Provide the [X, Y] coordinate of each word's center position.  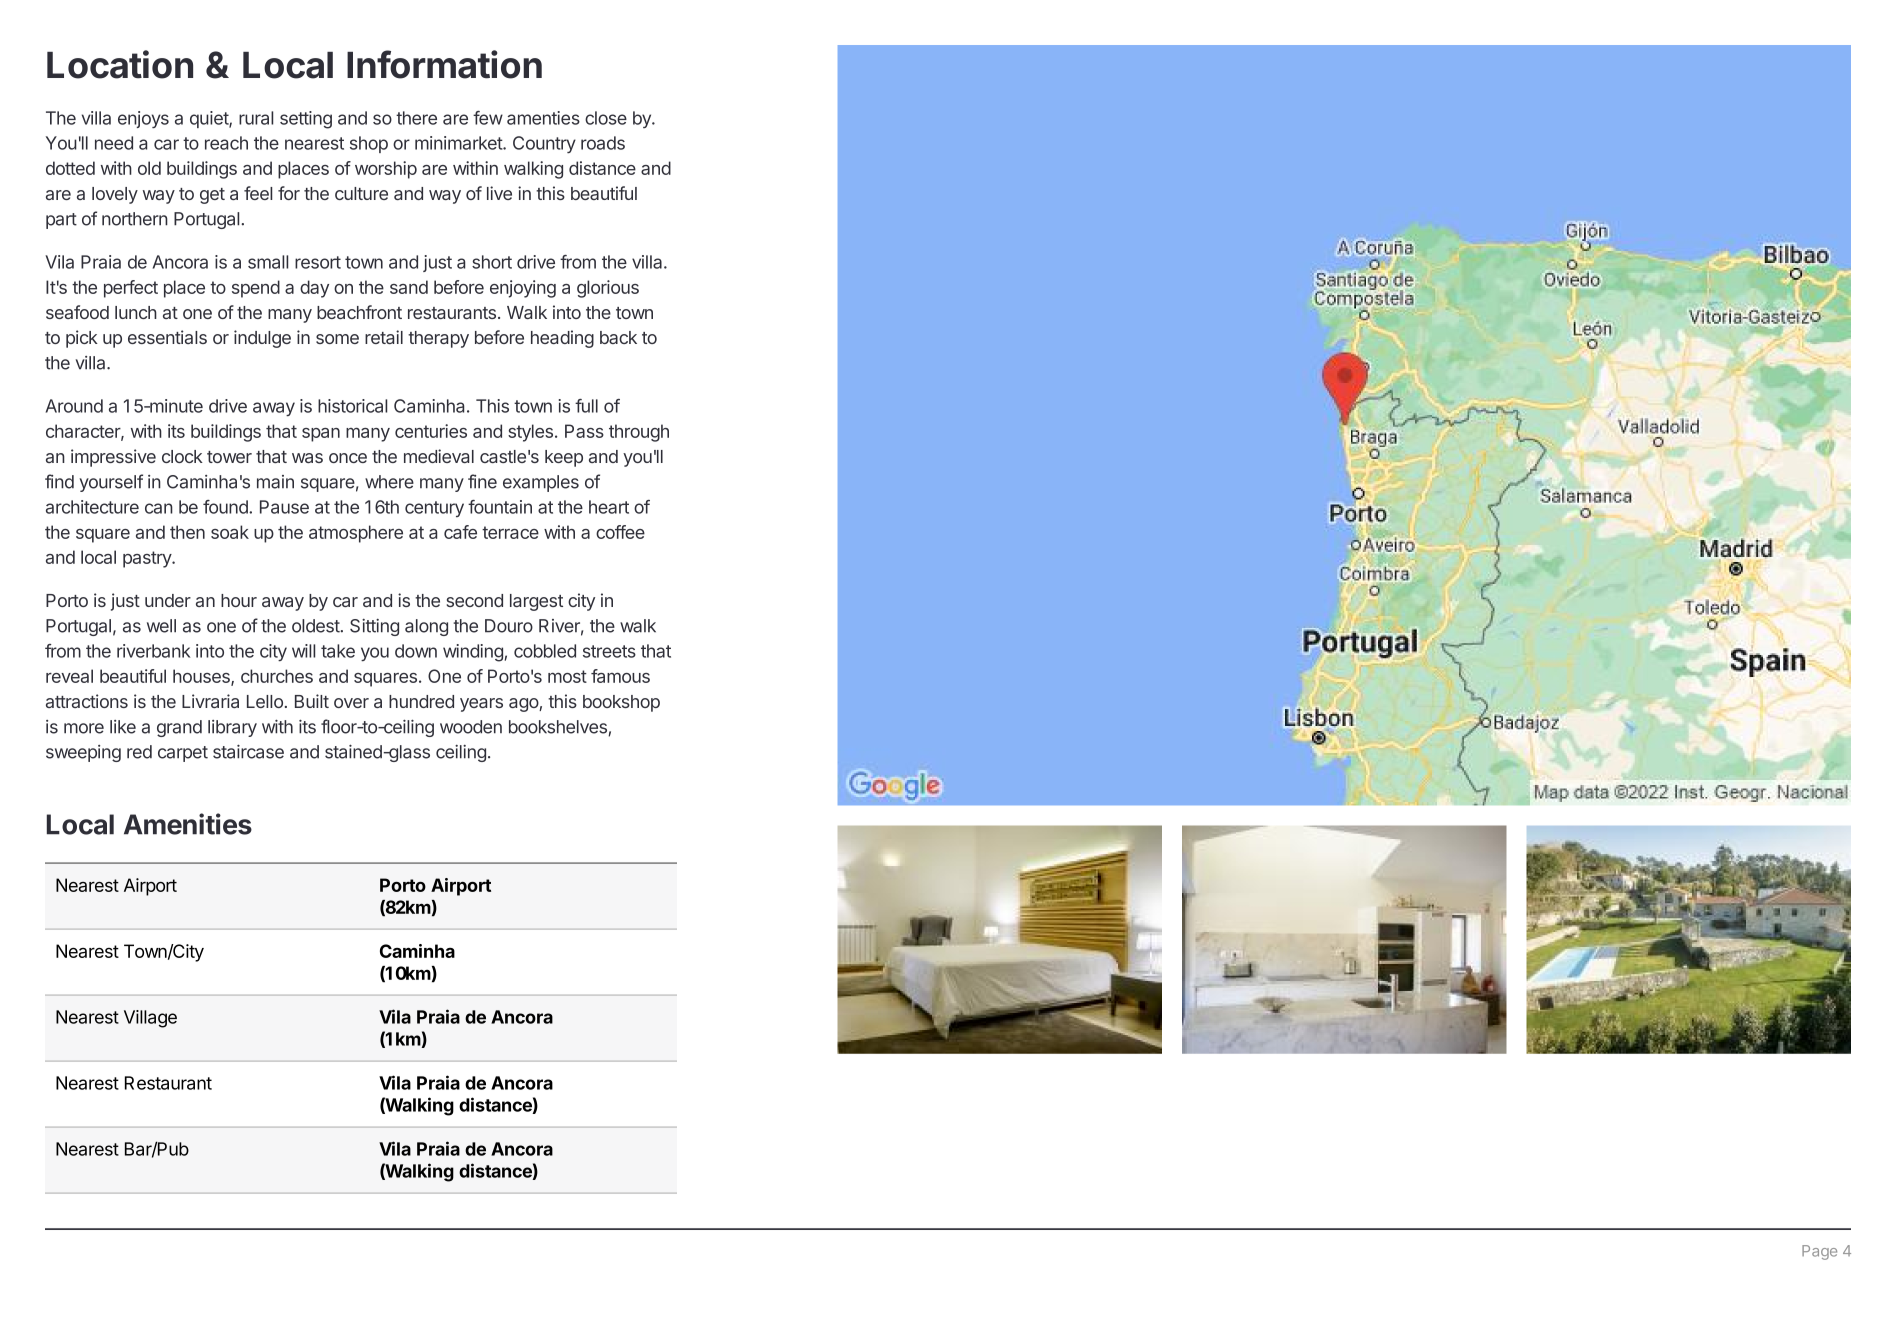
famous [620, 676]
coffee [620, 532]
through [639, 433]
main [275, 482]
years [481, 705]
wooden [471, 727]
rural [256, 118]
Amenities [188, 824]
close [606, 118]
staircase [248, 751]
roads [603, 143]
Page [1819, 1252]
